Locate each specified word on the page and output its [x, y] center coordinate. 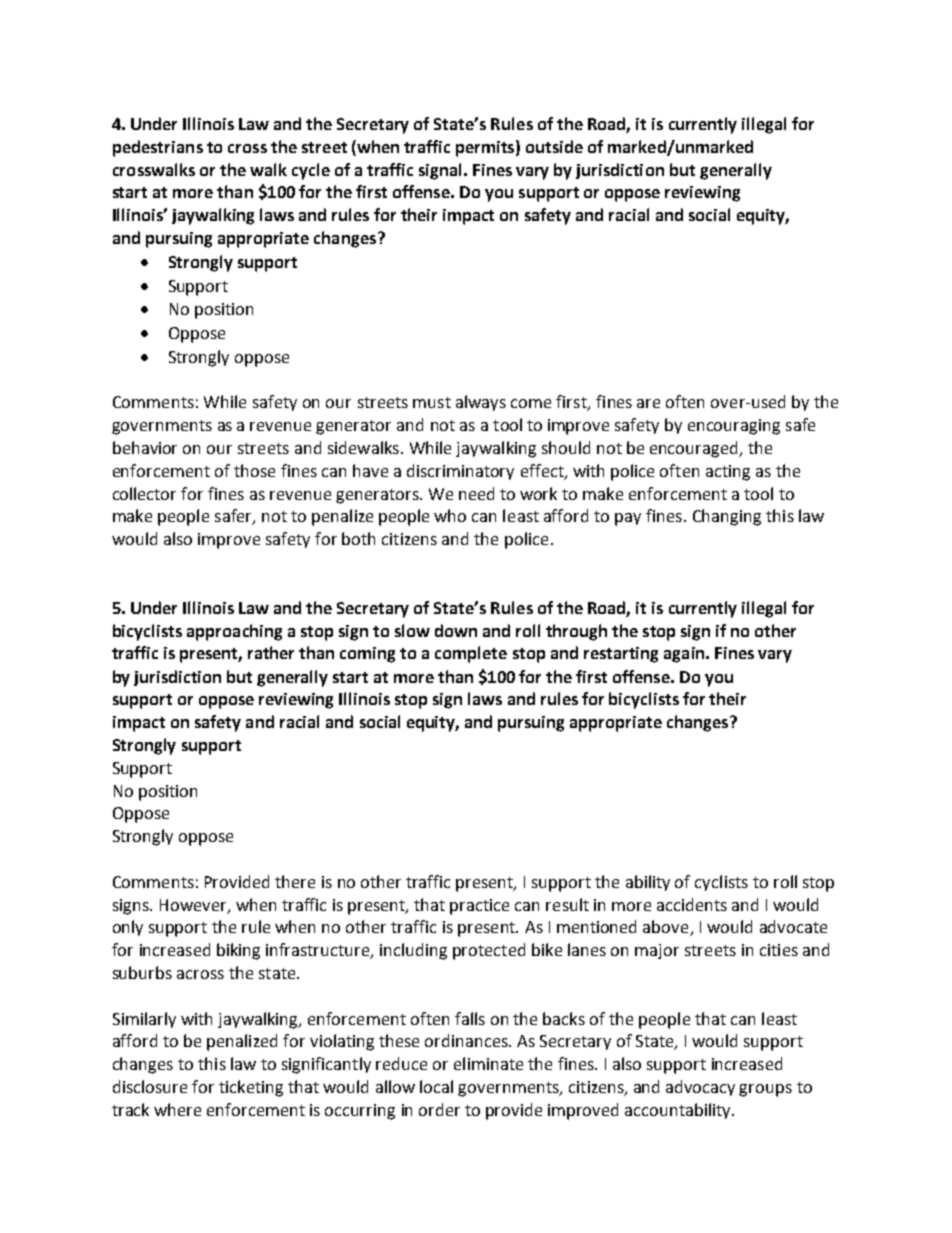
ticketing [251, 1088]
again [684, 655]
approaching [234, 632]
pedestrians [158, 148]
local [436, 1086]
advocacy [700, 1088]
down [456, 630]
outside [554, 146]
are [648, 403]
